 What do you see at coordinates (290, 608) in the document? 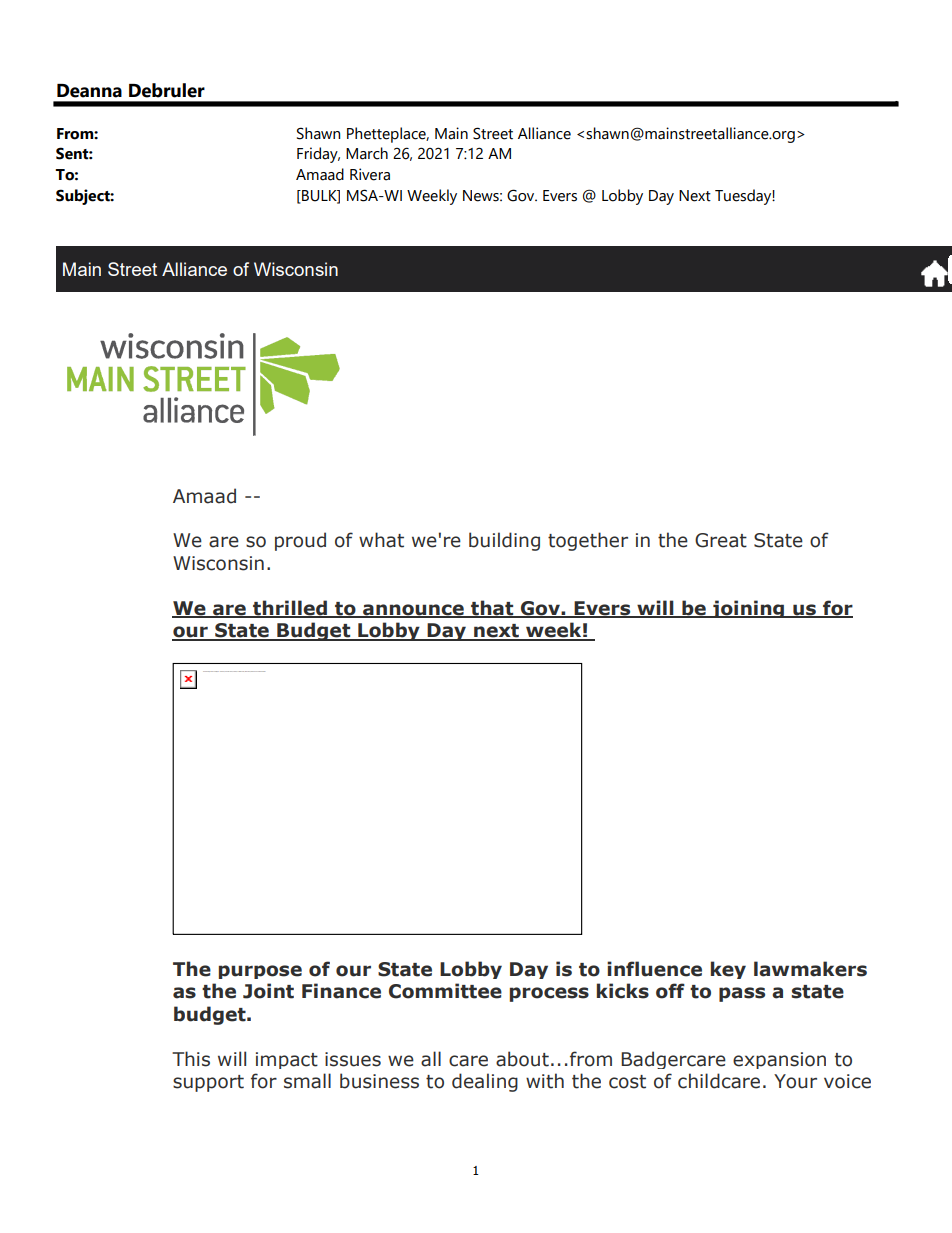
I see `thrilled` at bounding box center [290, 608].
